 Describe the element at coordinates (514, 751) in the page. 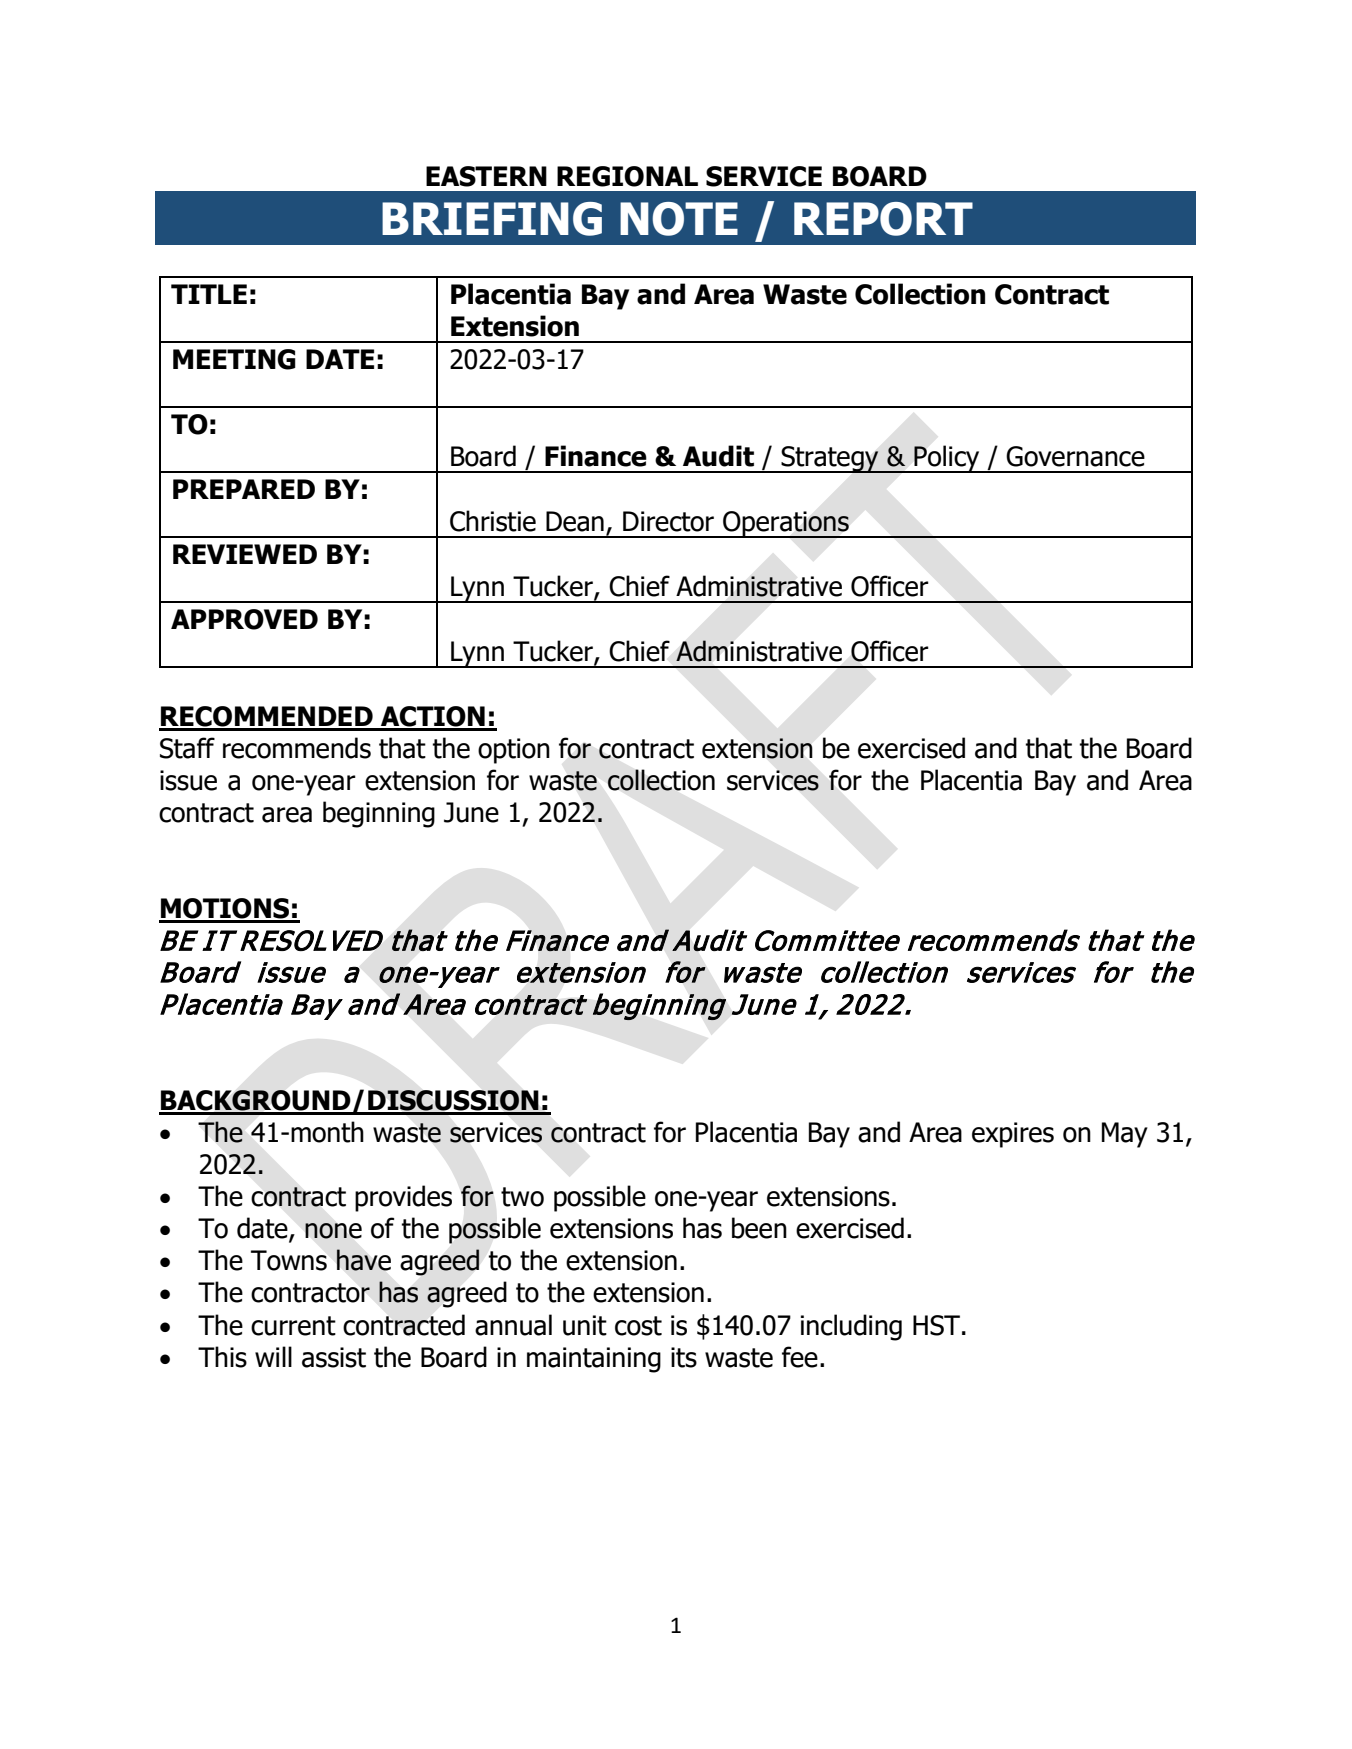

I see `option` at that location.
